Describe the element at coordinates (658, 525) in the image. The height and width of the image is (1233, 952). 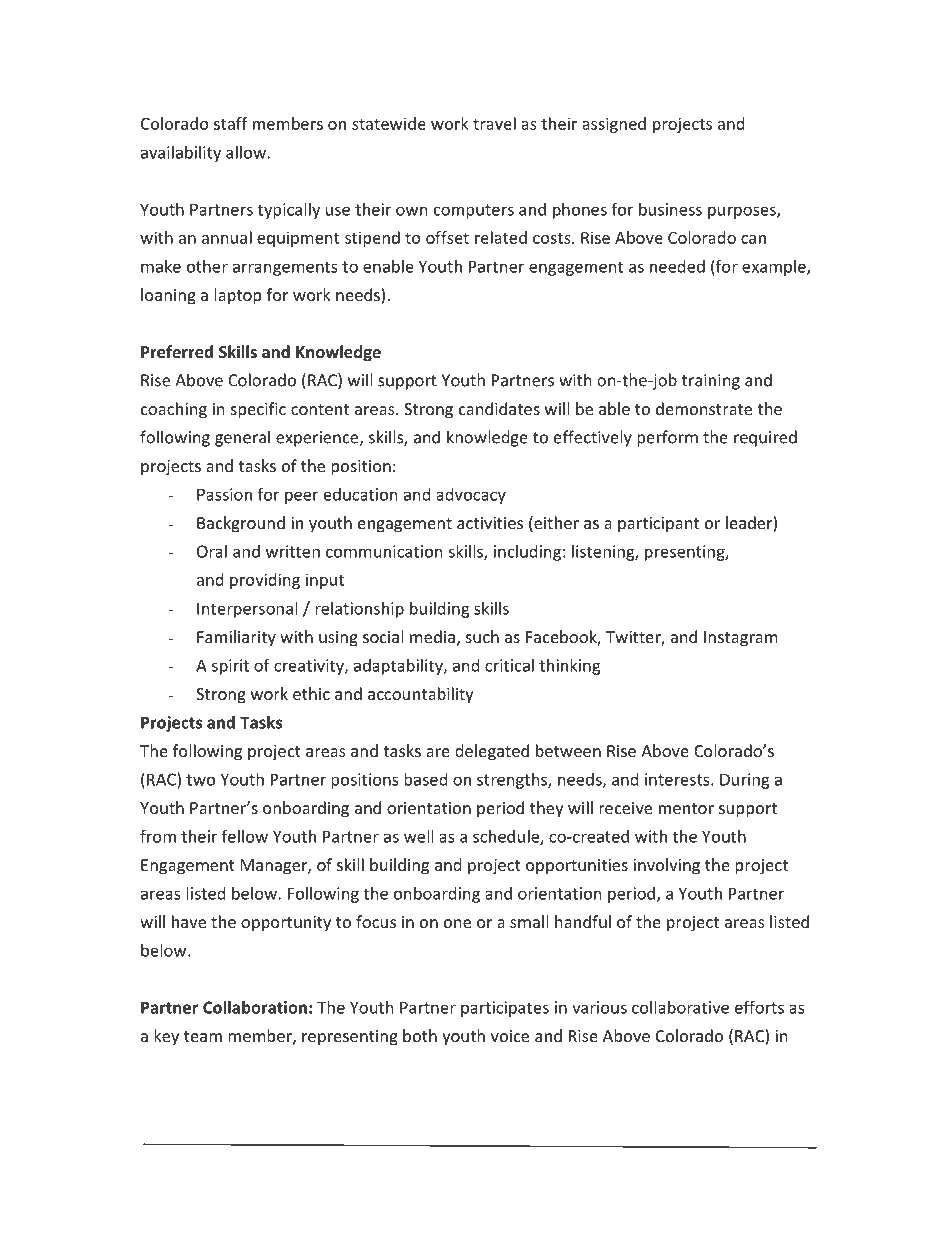
I see `participant` at that location.
